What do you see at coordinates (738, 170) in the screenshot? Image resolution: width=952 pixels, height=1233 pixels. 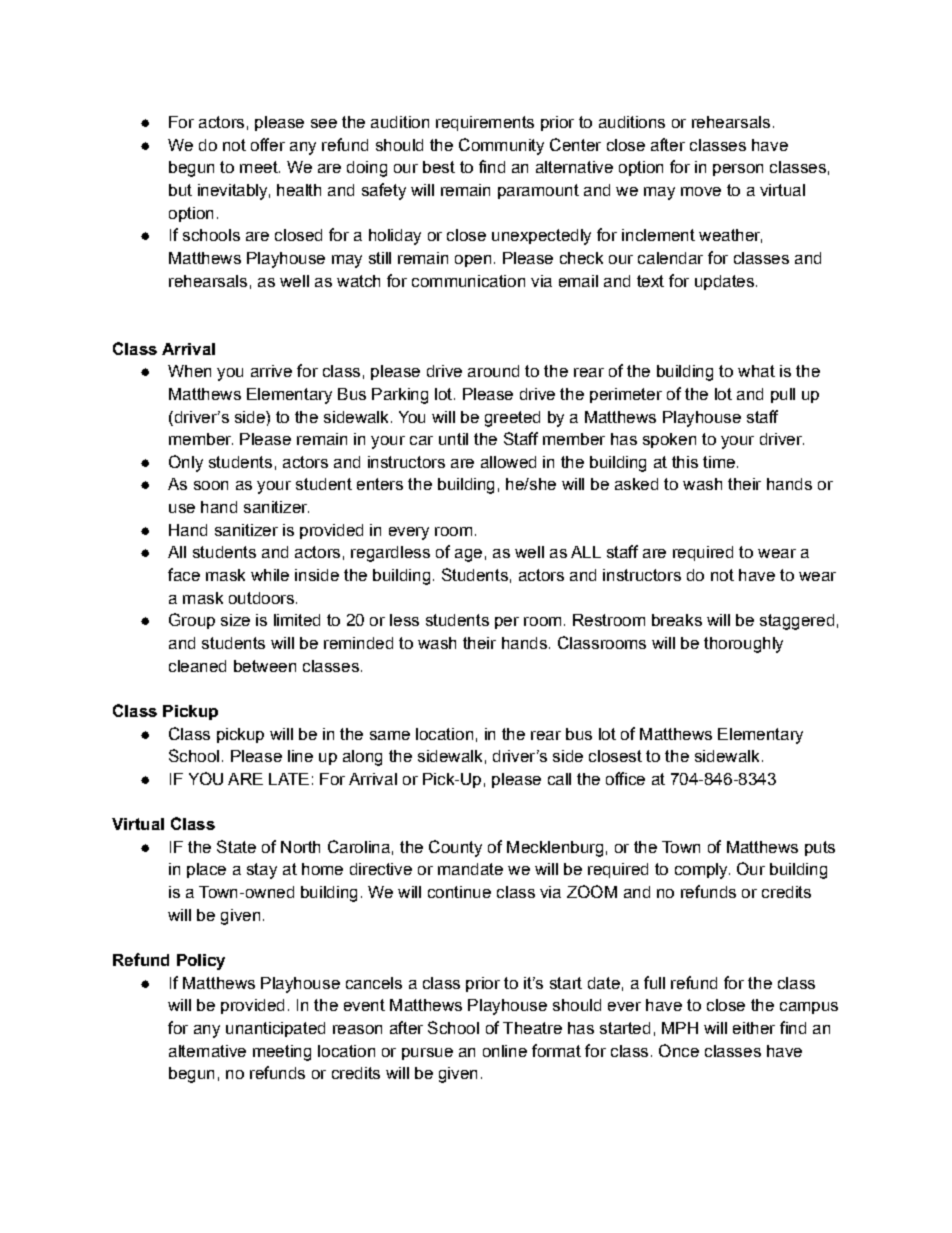 I see `person` at bounding box center [738, 170].
